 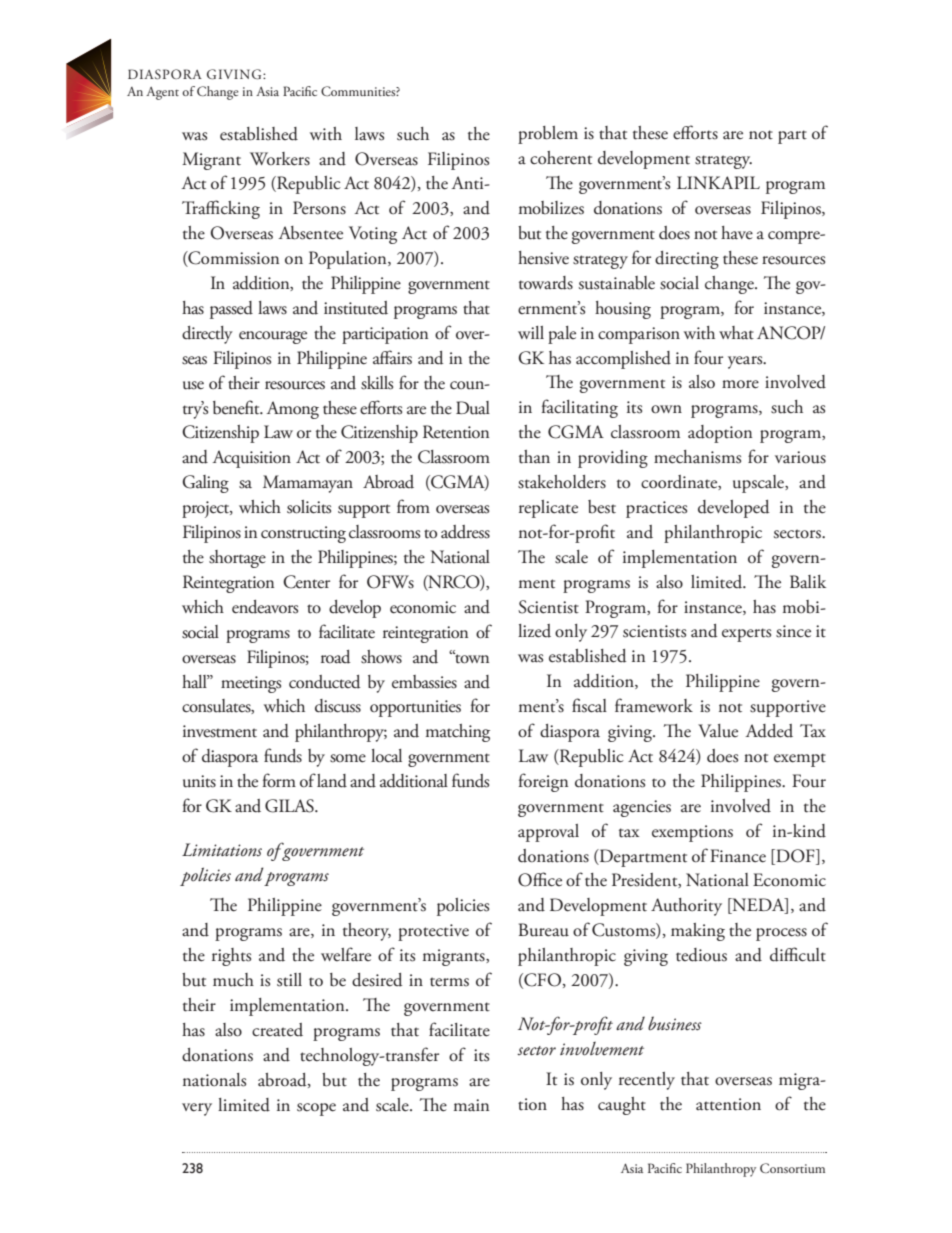 I want to click on have, so click(x=737, y=233).
